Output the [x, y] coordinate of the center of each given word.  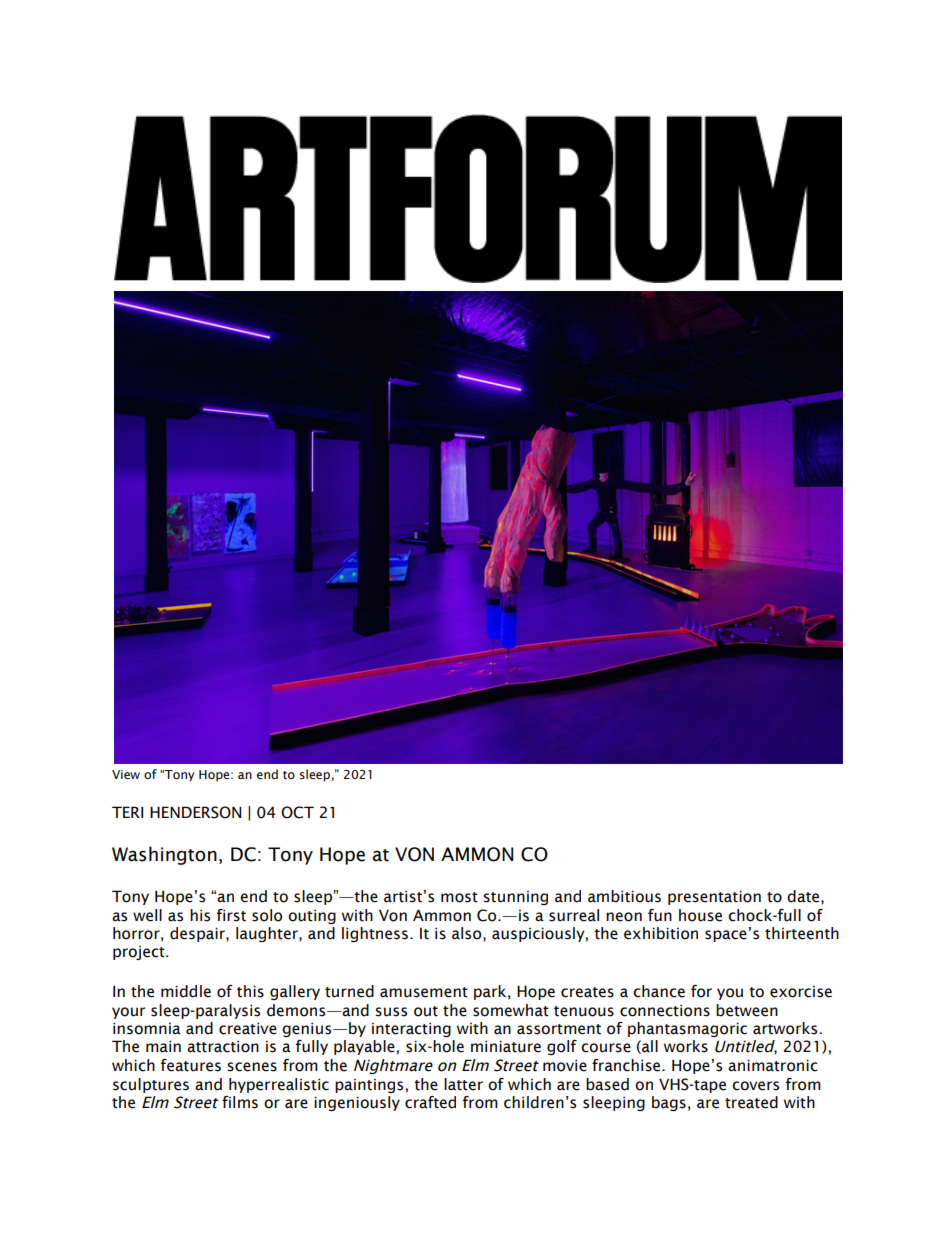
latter [463, 1084]
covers [755, 1086]
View [126, 774]
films [240, 1102]
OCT [297, 812]
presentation [714, 897]
